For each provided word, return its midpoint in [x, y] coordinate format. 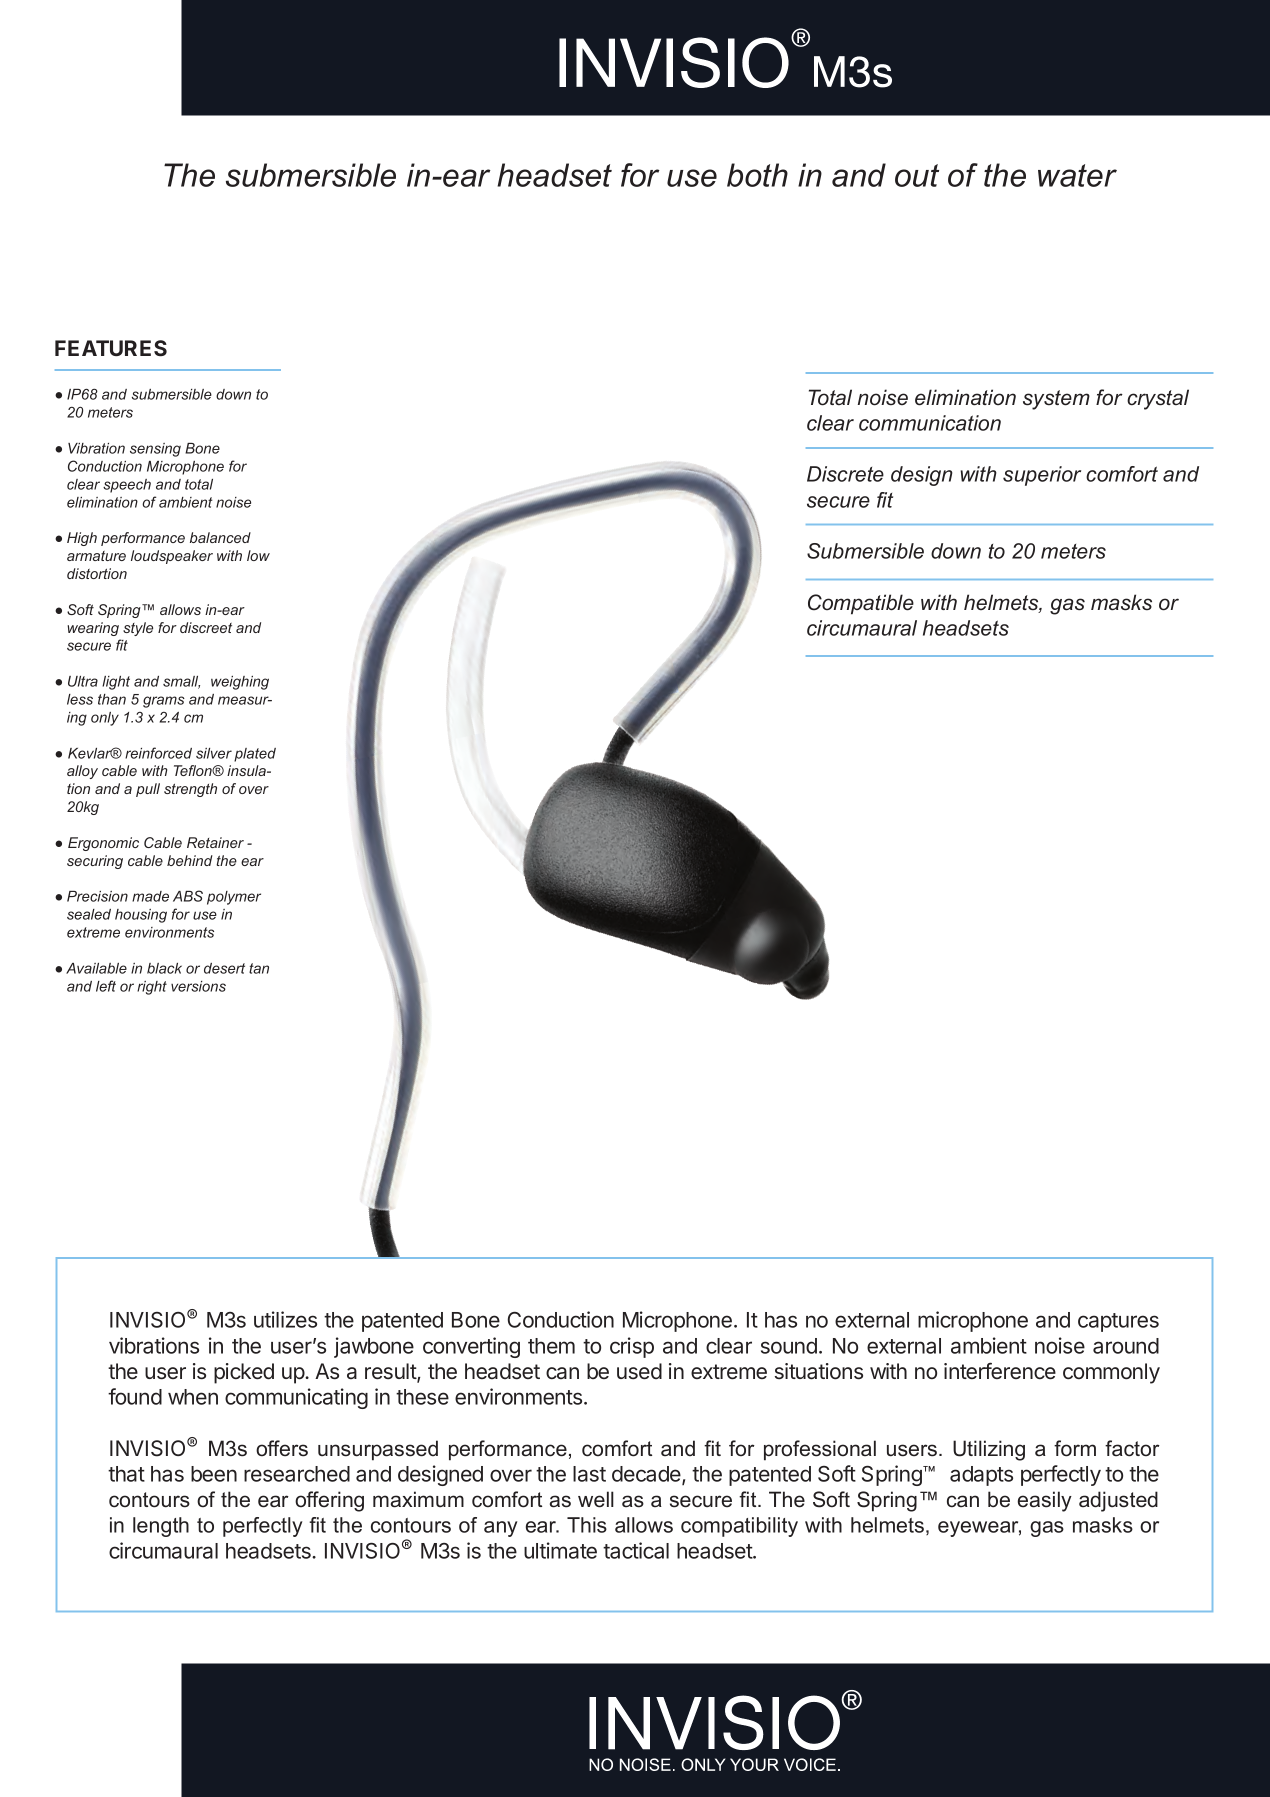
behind [190, 860]
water [1077, 175]
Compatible [861, 604]
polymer [234, 898]
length [161, 1527]
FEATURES [111, 348]
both [757, 175]
